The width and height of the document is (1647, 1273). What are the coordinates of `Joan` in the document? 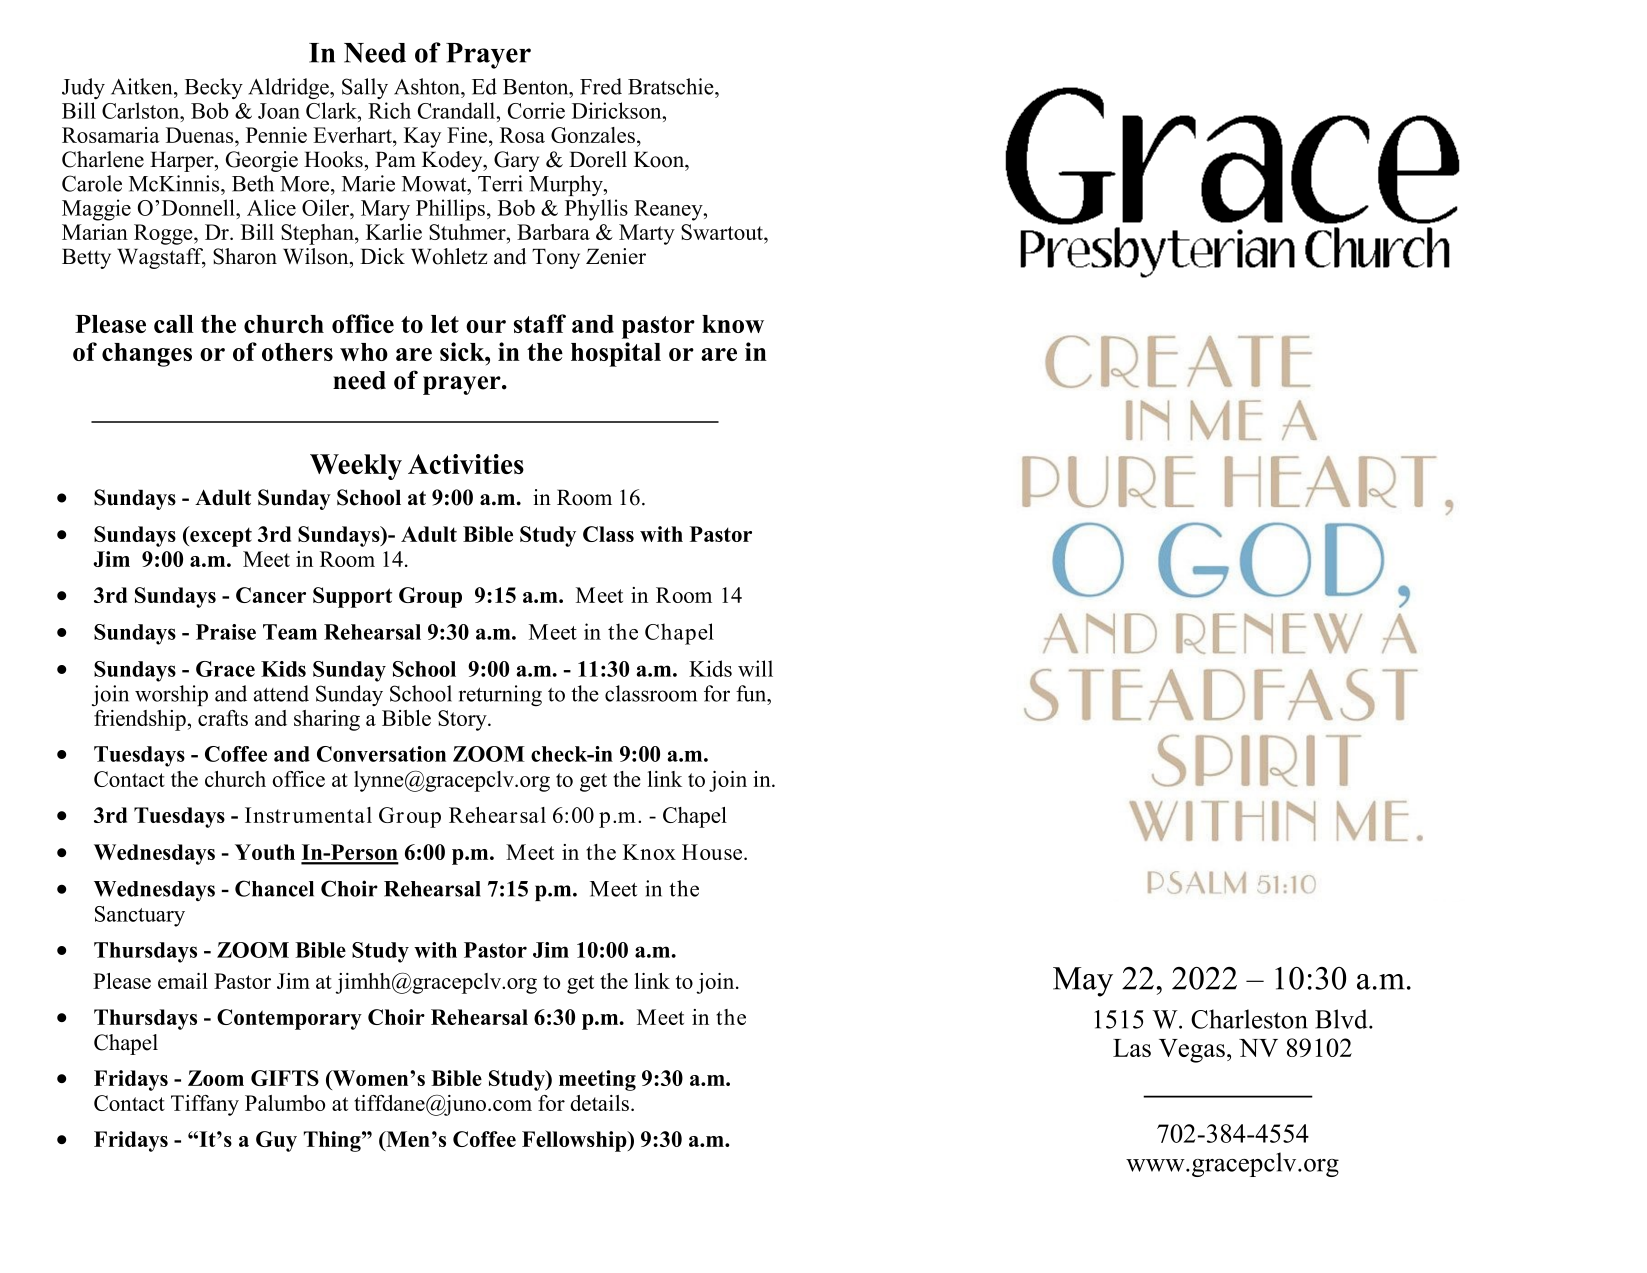 It's located at (279, 111).
